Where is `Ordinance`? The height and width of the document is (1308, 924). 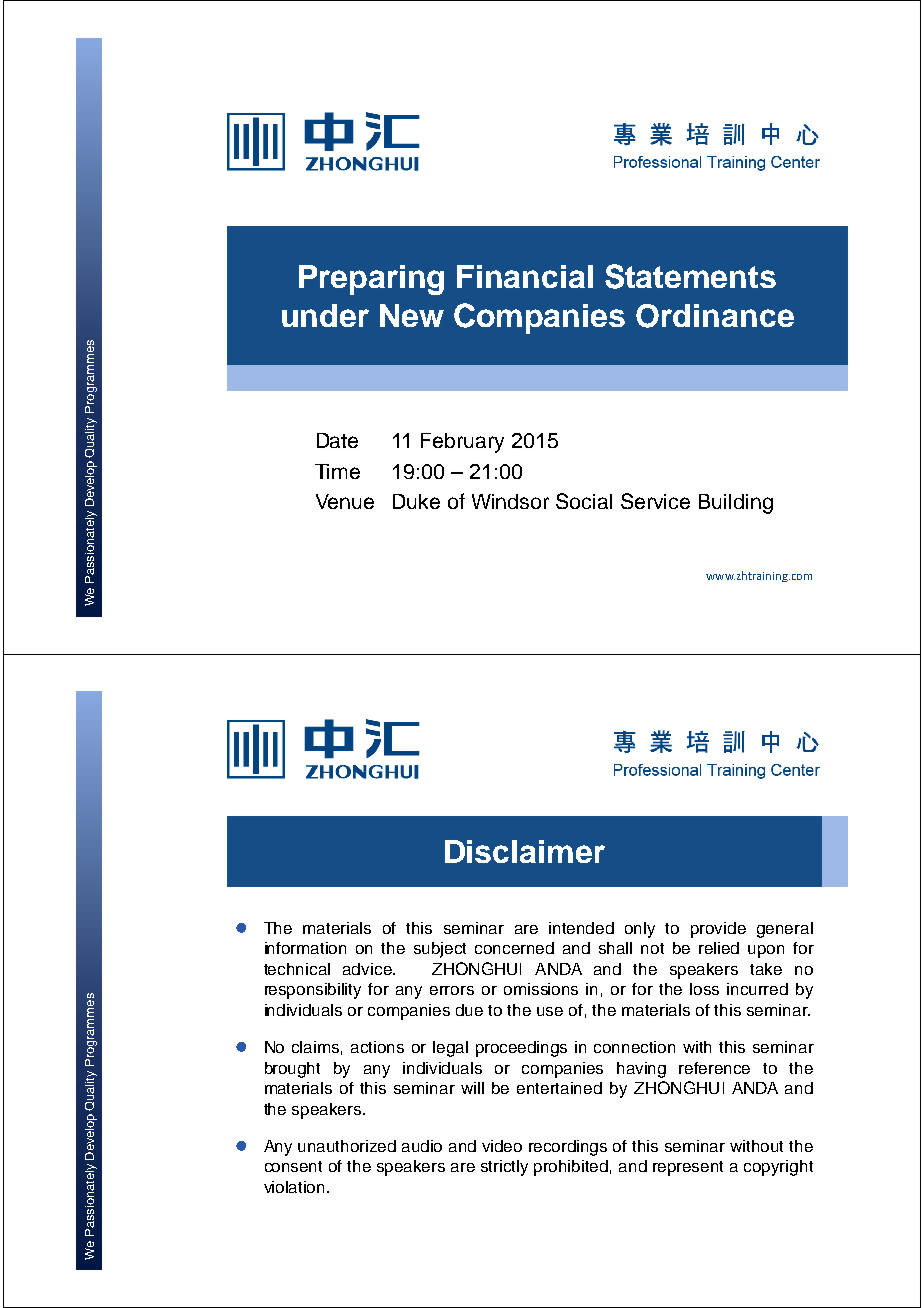 Ordinance is located at coordinates (715, 316).
